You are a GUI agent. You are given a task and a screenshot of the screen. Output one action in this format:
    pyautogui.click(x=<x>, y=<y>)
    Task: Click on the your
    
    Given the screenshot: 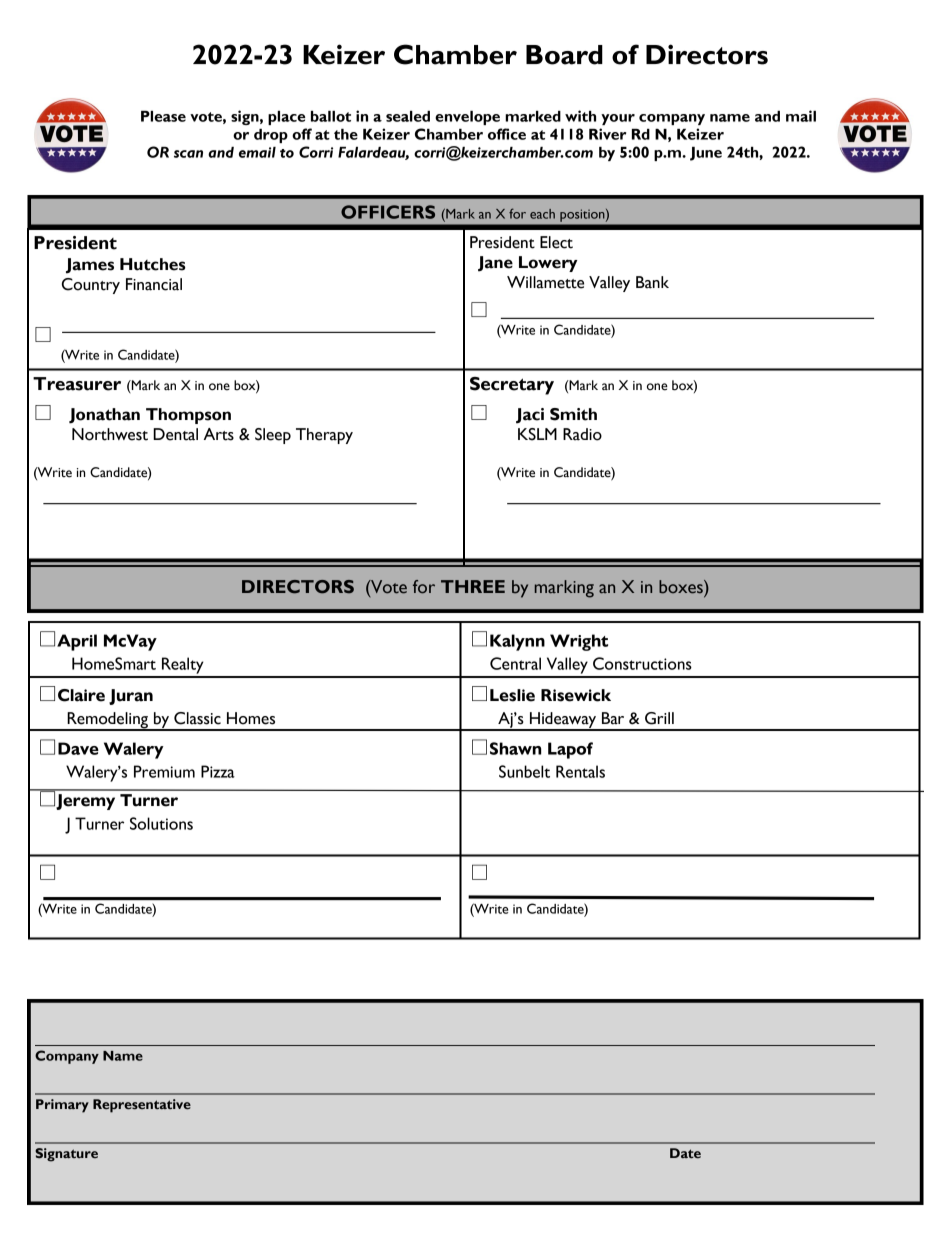 What is the action you would take?
    pyautogui.click(x=618, y=119)
